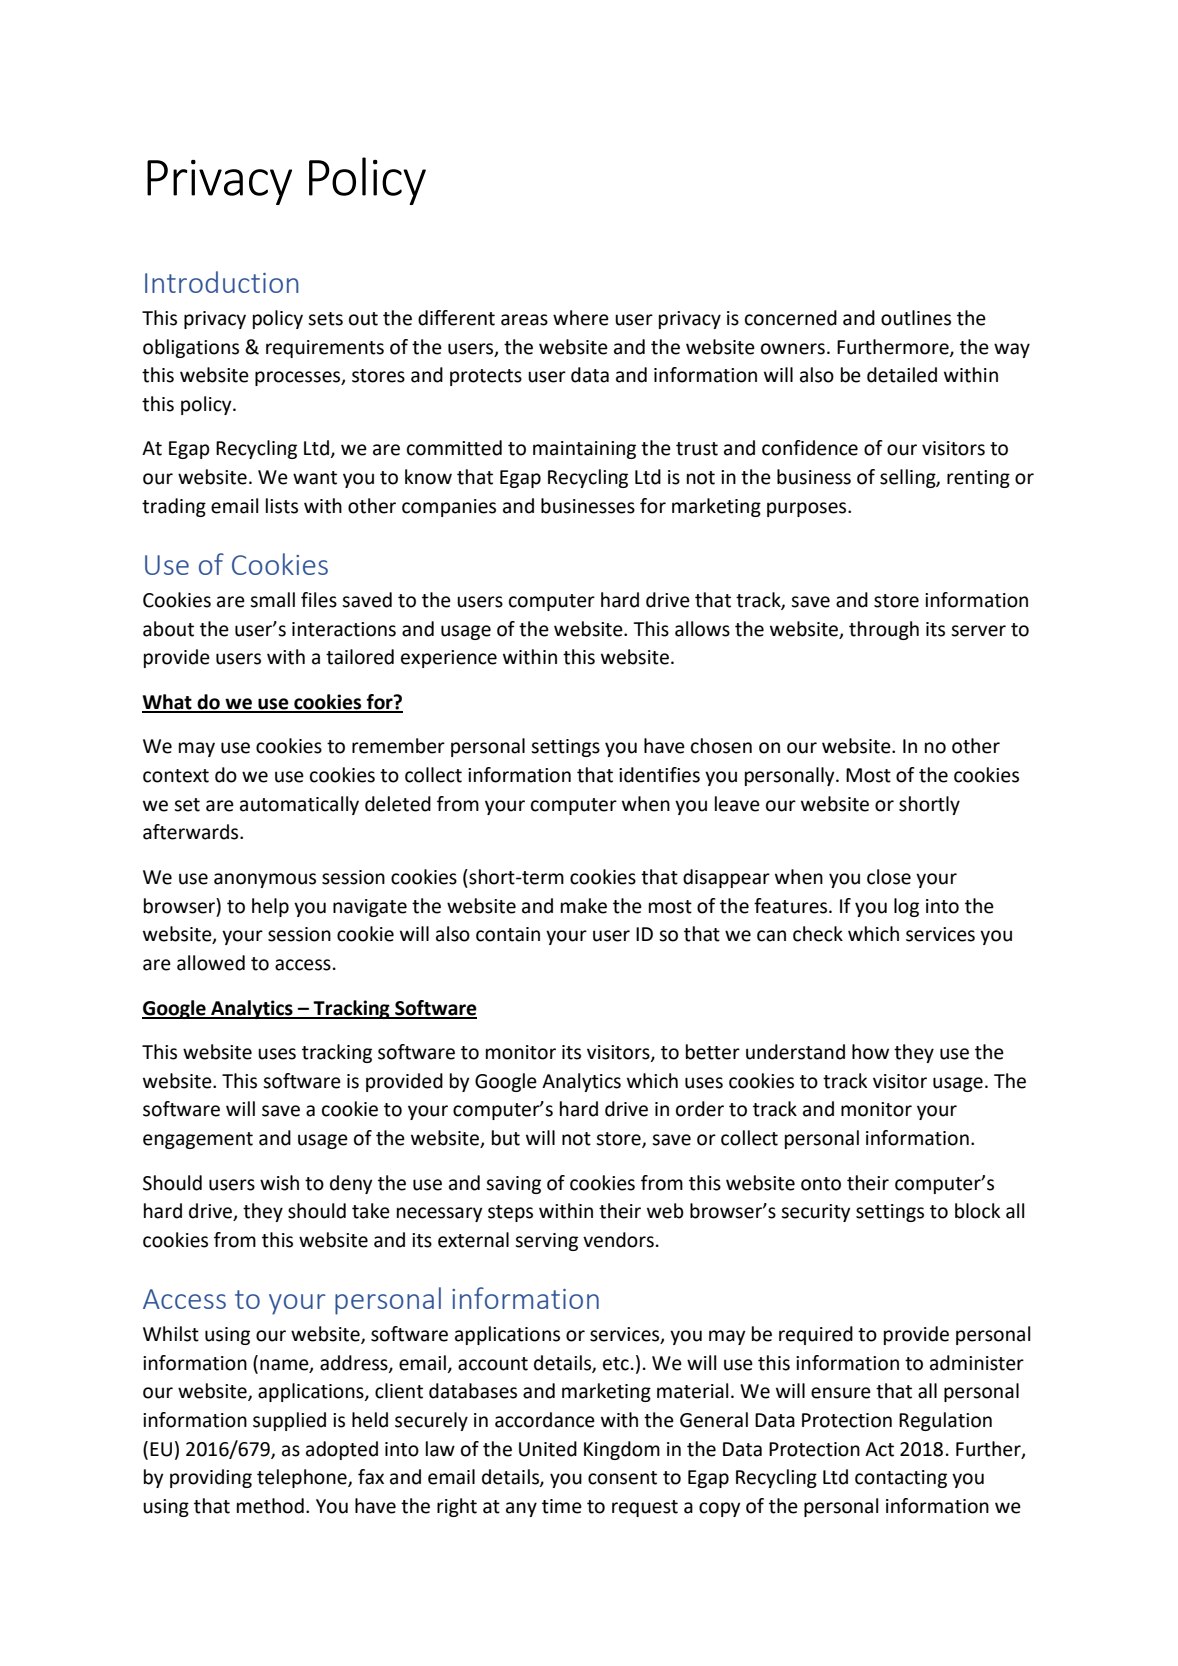  Describe the element at coordinates (581, 318) in the page. I see `where` at that location.
